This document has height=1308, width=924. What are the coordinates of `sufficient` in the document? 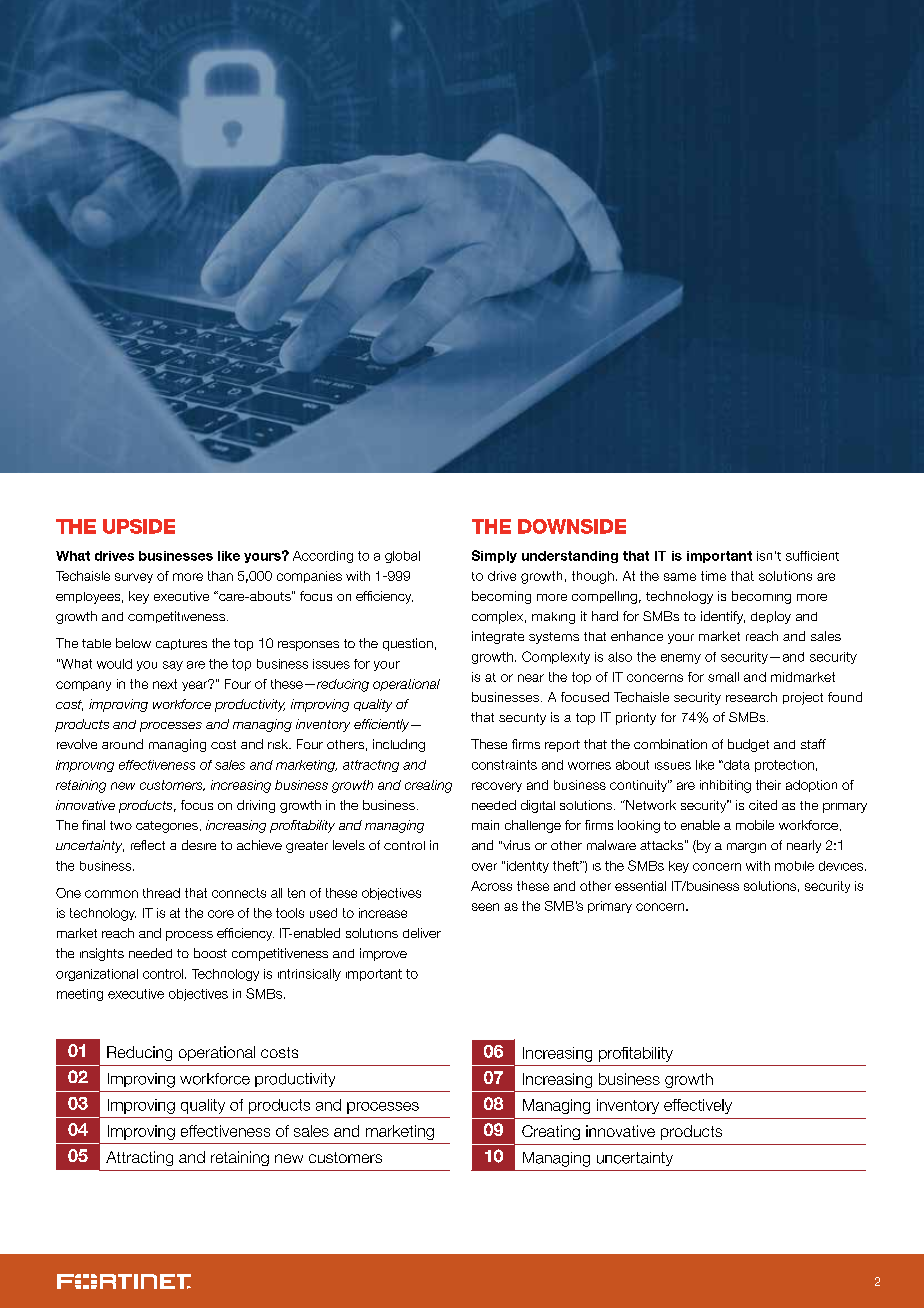 It's located at (812, 556).
